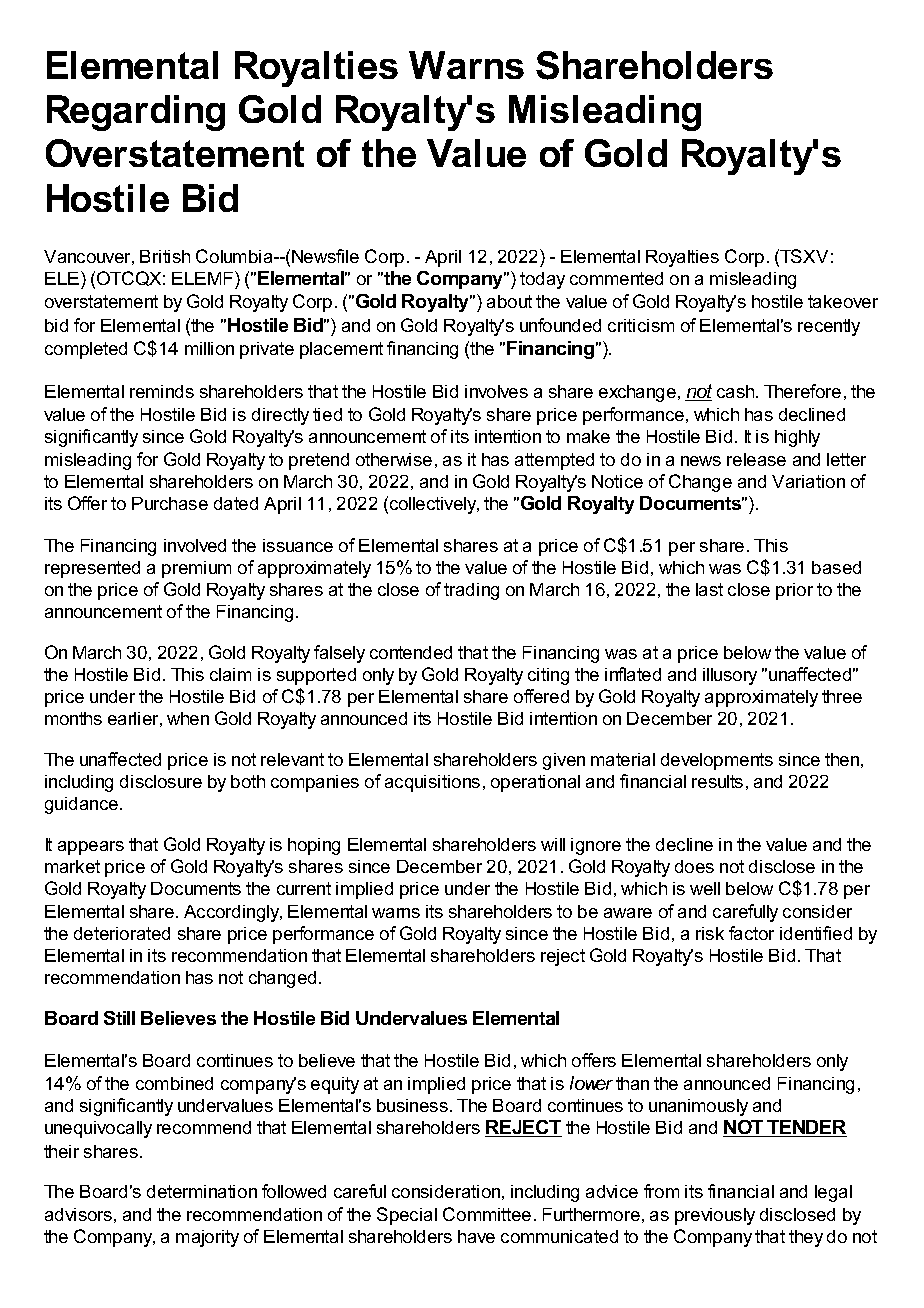 The height and width of the screenshot is (1308, 924). I want to click on Committee, so click(487, 1214).
